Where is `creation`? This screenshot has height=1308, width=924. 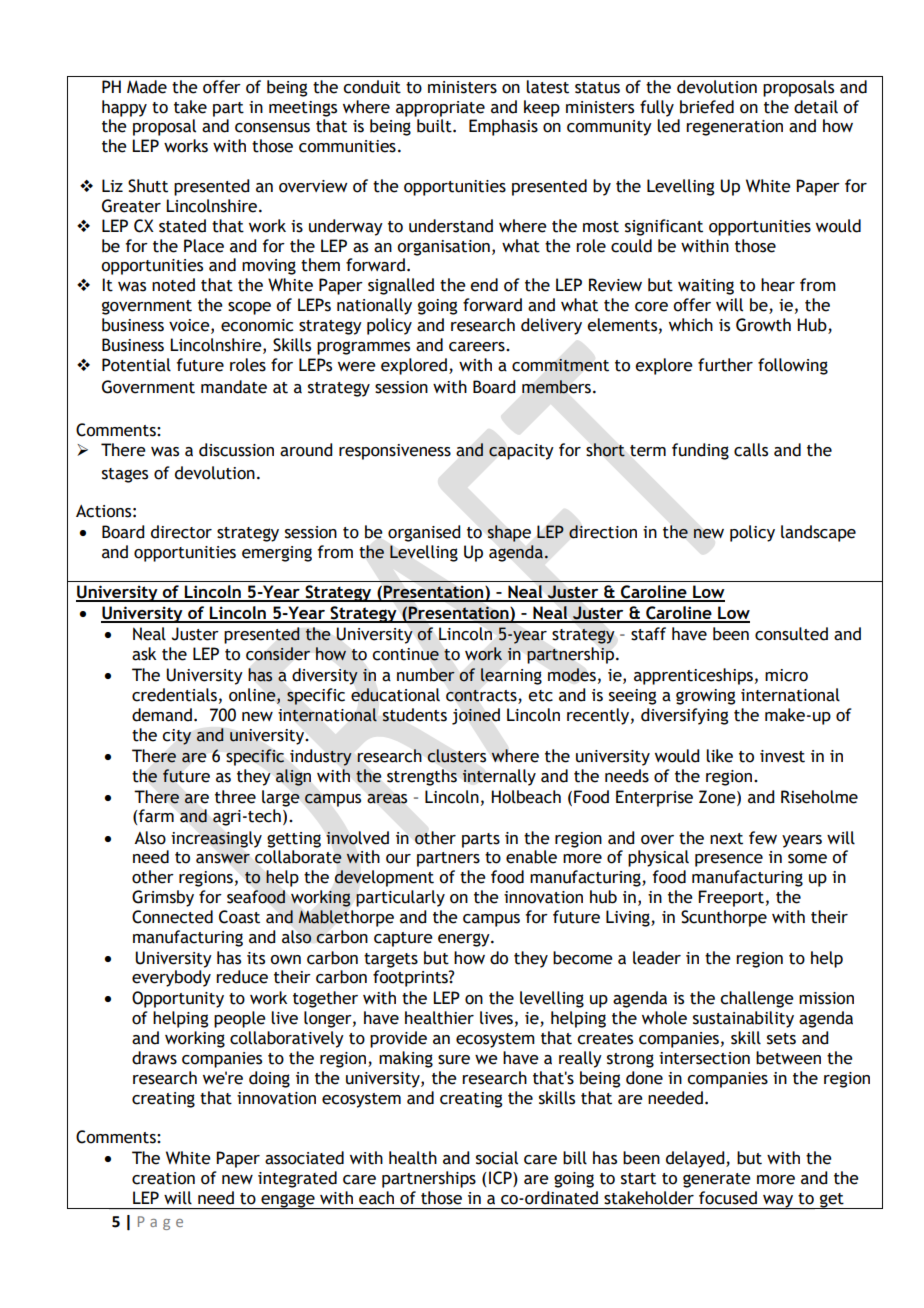
creation is located at coordinates (163, 1178).
